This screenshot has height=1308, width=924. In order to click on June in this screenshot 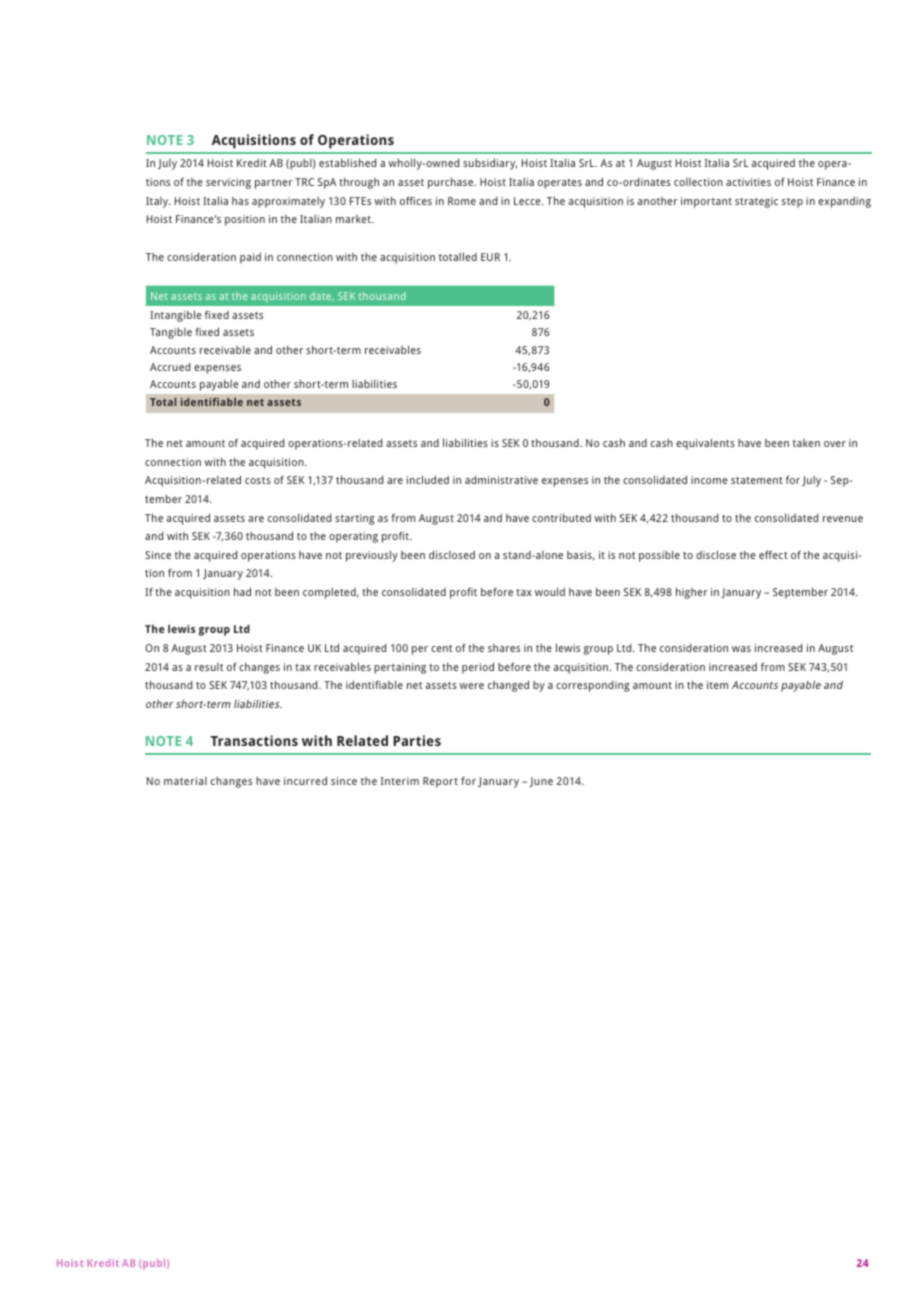, I will do `click(541, 782)`.
